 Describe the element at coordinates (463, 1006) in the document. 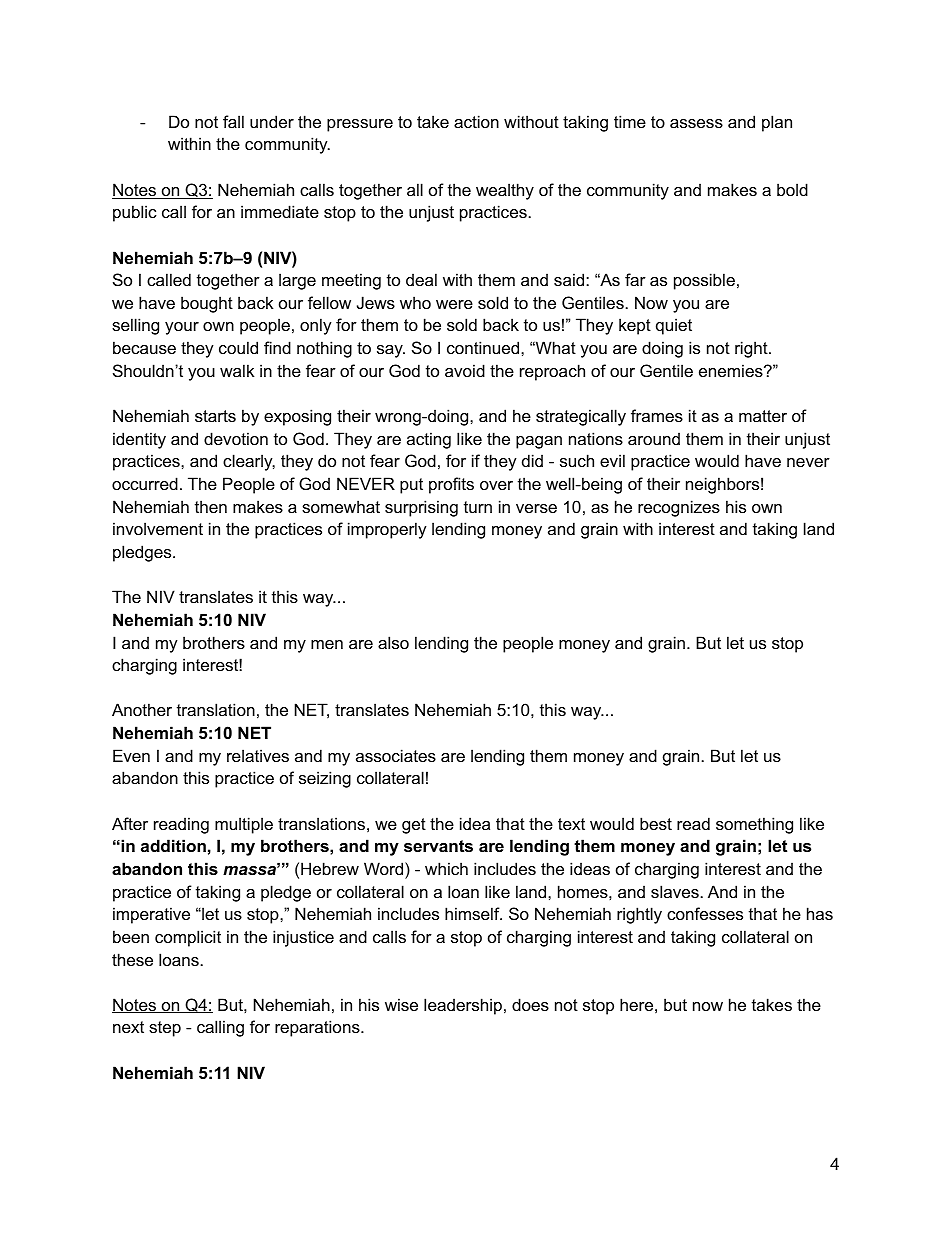

I see `leadership` at that location.
